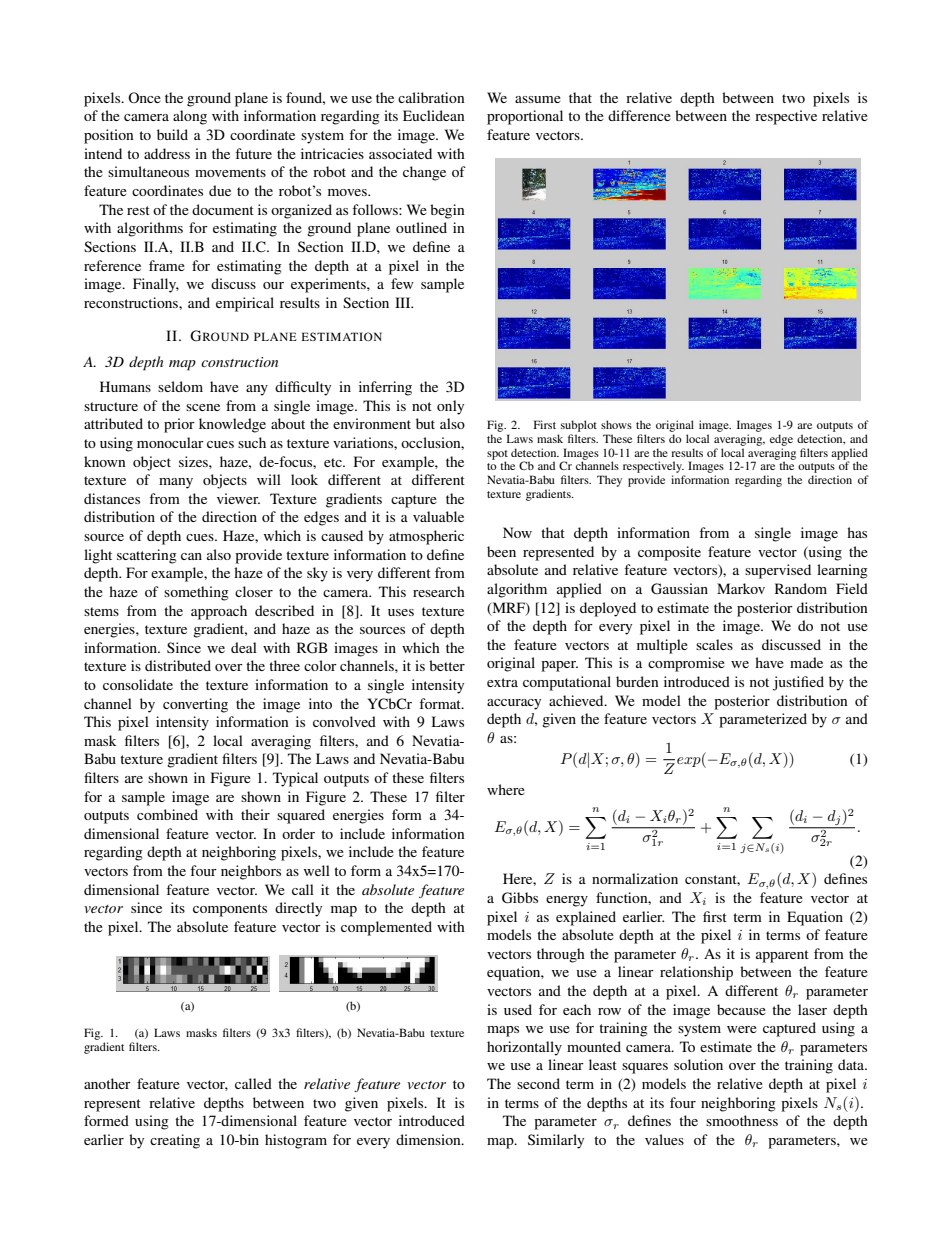  What do you see at coordinates (175, 1141) in the document?
I see `creating` at bounding box center [175, 1141].
